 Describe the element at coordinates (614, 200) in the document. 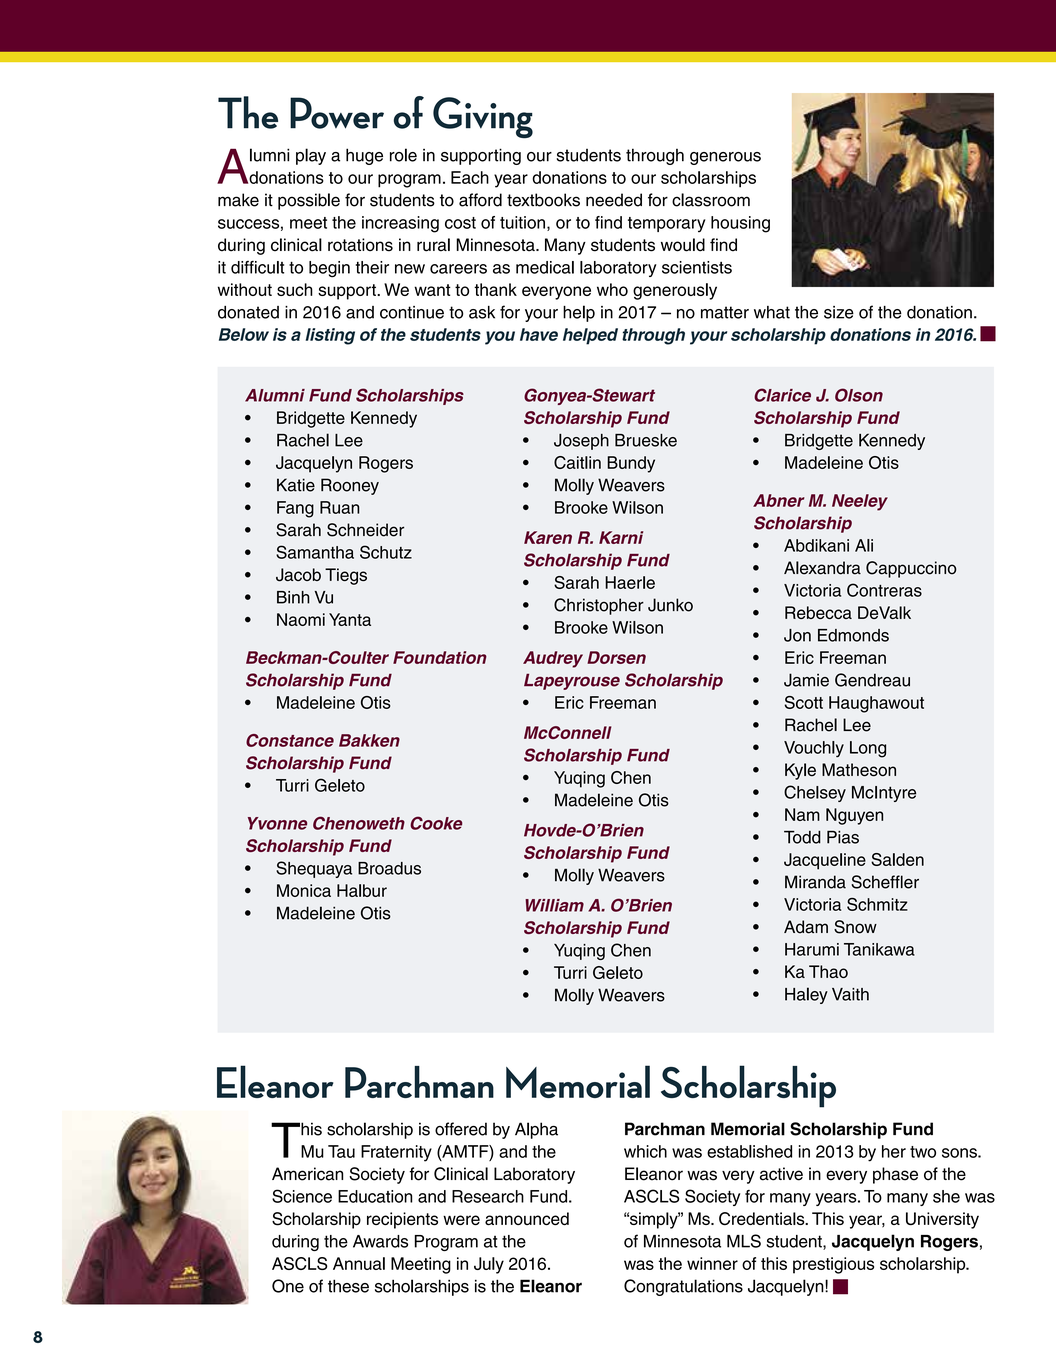

I see `needed` at that location.
